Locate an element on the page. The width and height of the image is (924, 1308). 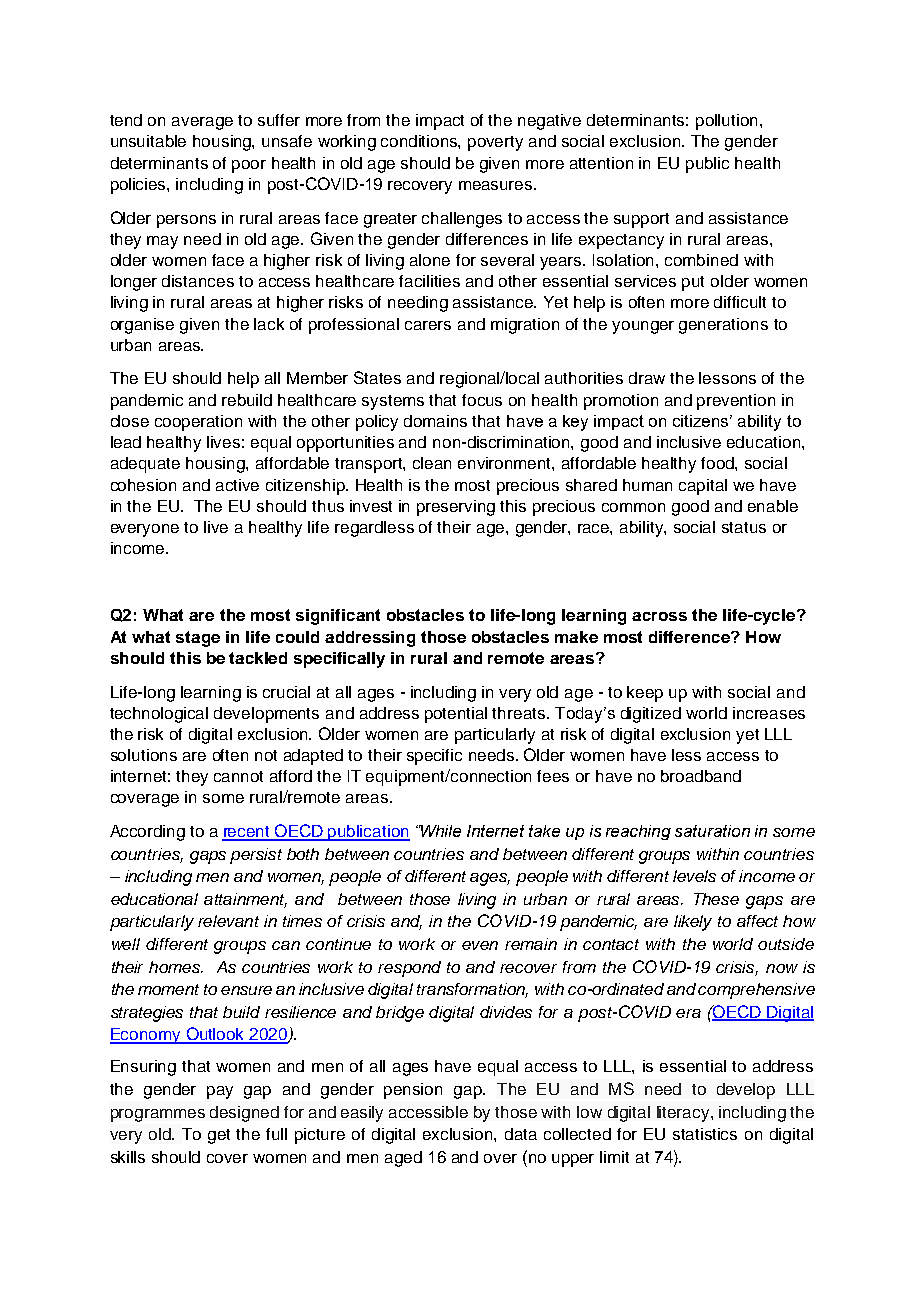
draw is located at coordinates (647, 378).
